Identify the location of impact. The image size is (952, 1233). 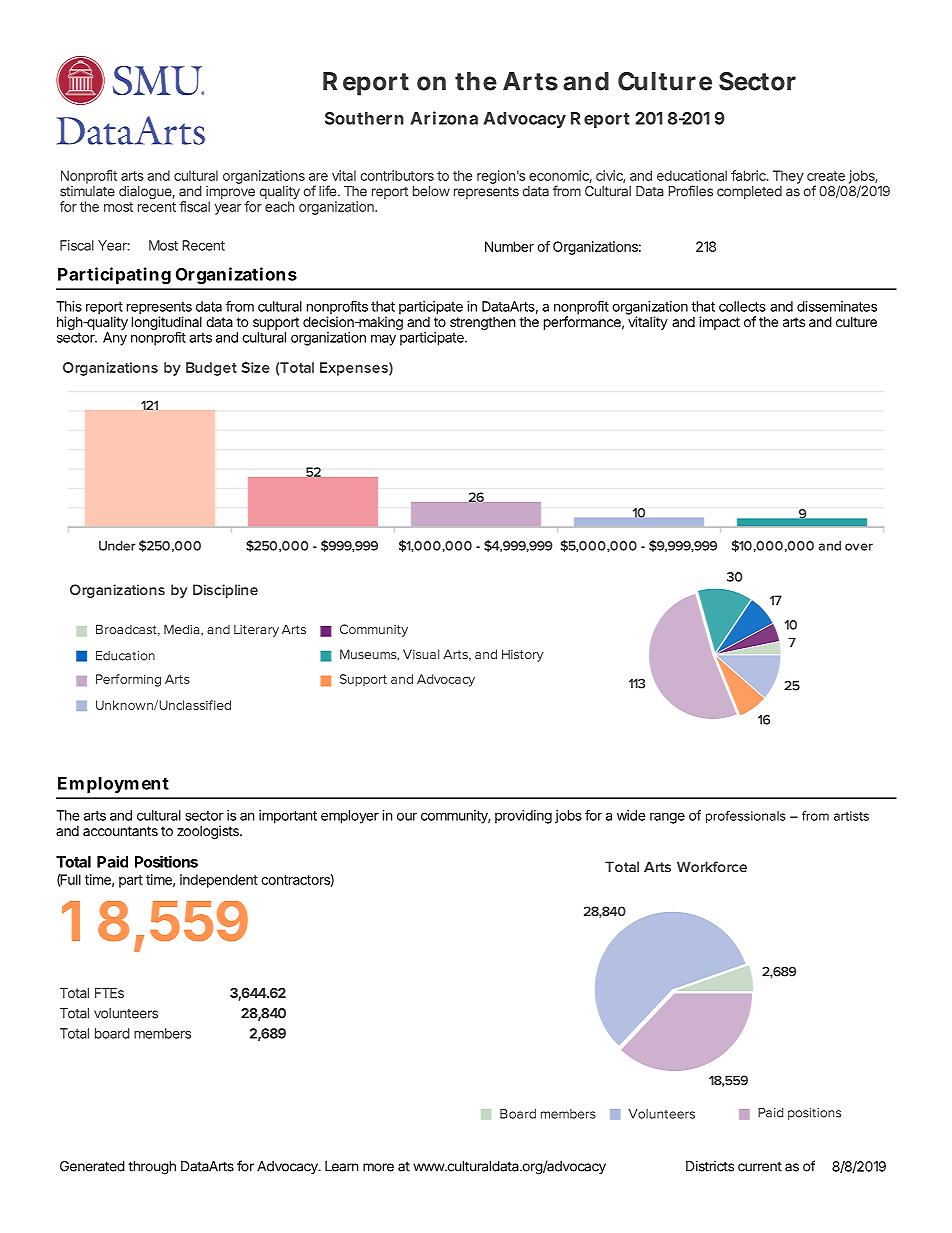
(719, 323).
